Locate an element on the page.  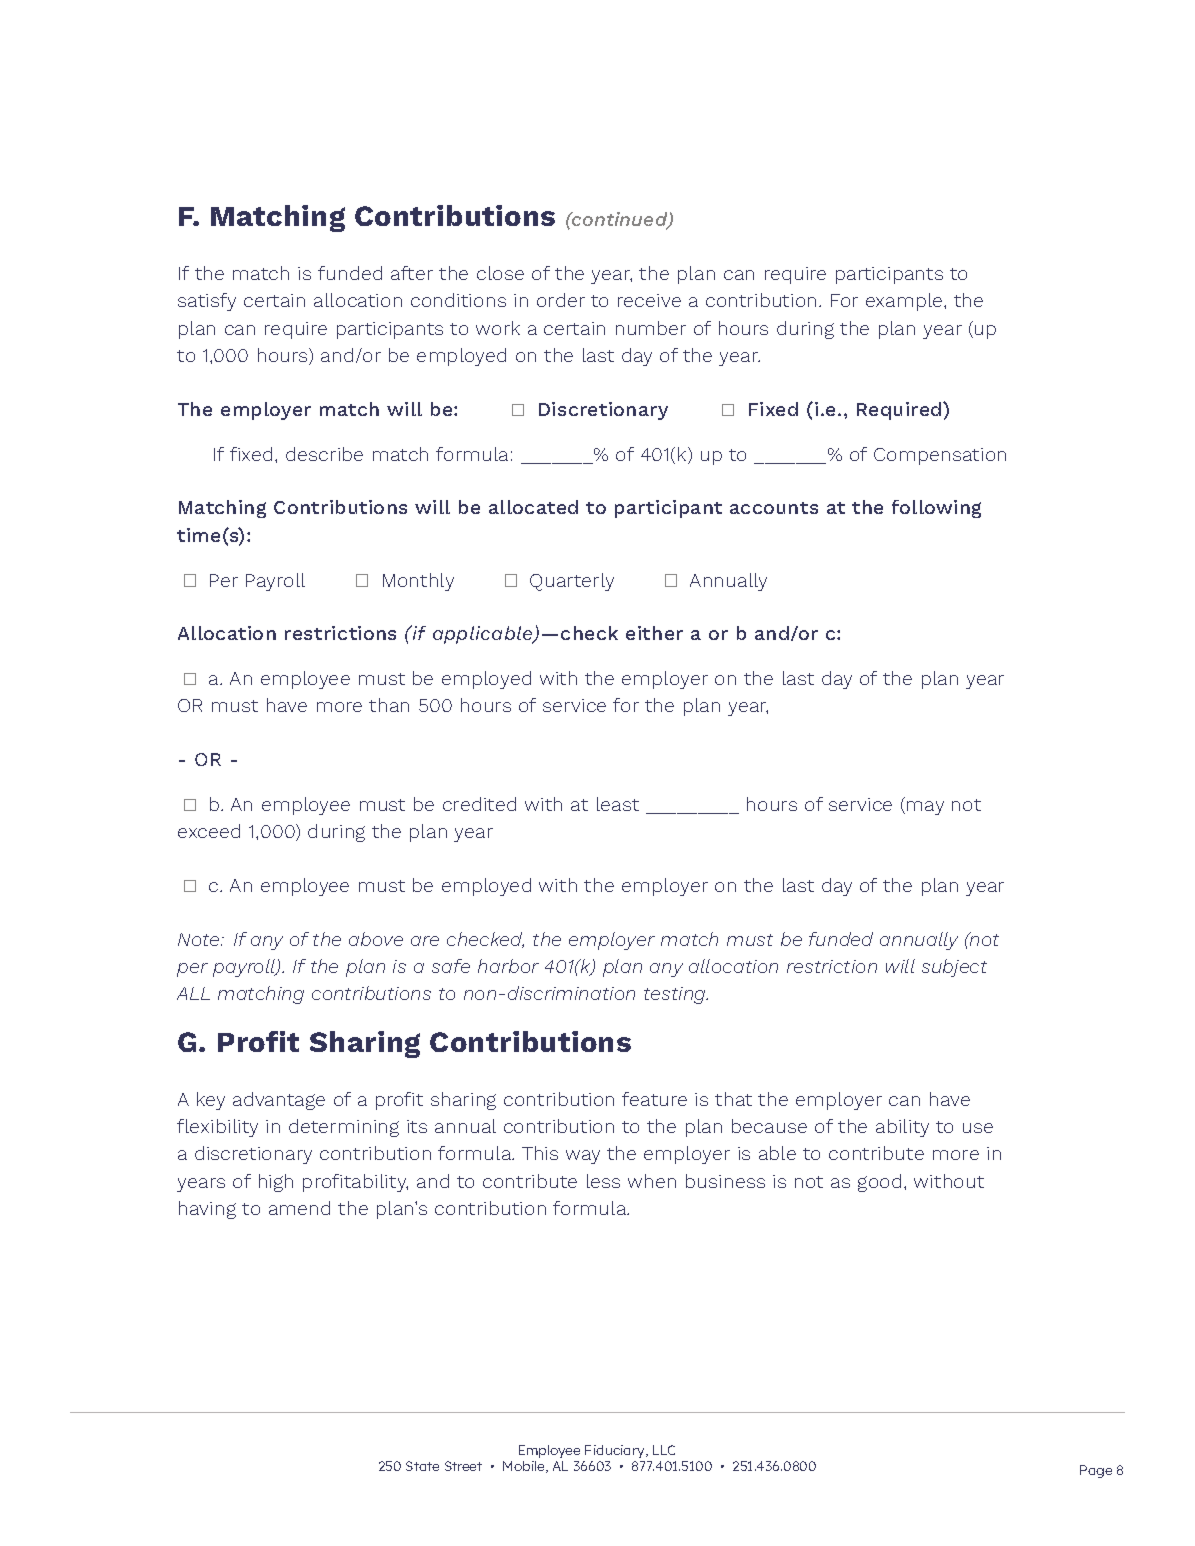
after is located at coordinates (412, 273).
